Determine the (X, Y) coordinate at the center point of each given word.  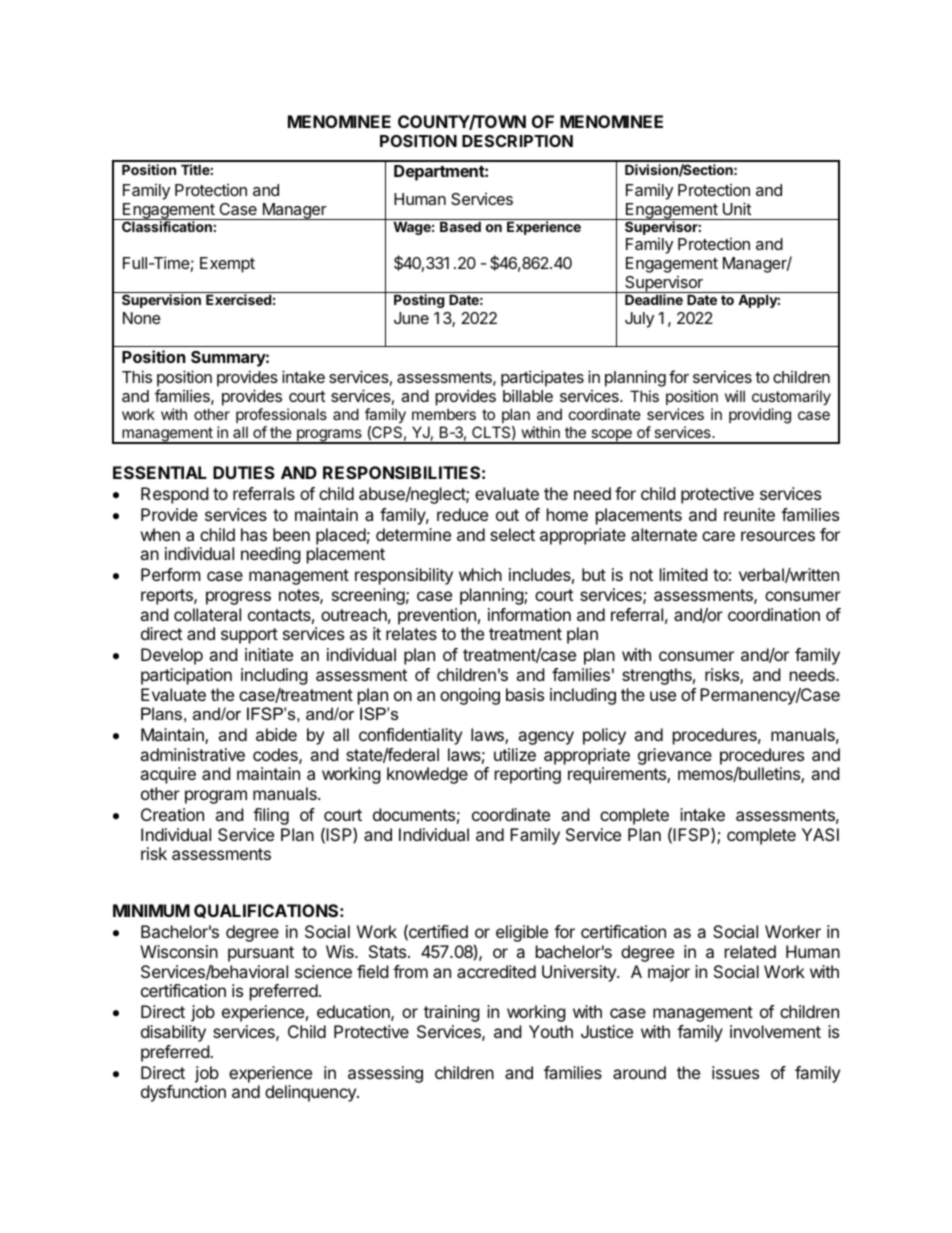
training (452, 1013)
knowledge (427, 775)
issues (735, 1072)
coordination (774, 614)
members (444, 414)
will (735, 396)
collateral (207, 614)
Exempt (227, 265)
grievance (675, 756)
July (639, 320)
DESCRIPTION (517, 141)
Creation (172, 814)
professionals (281, 415)
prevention (437, 616)
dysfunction (183, 1093)
